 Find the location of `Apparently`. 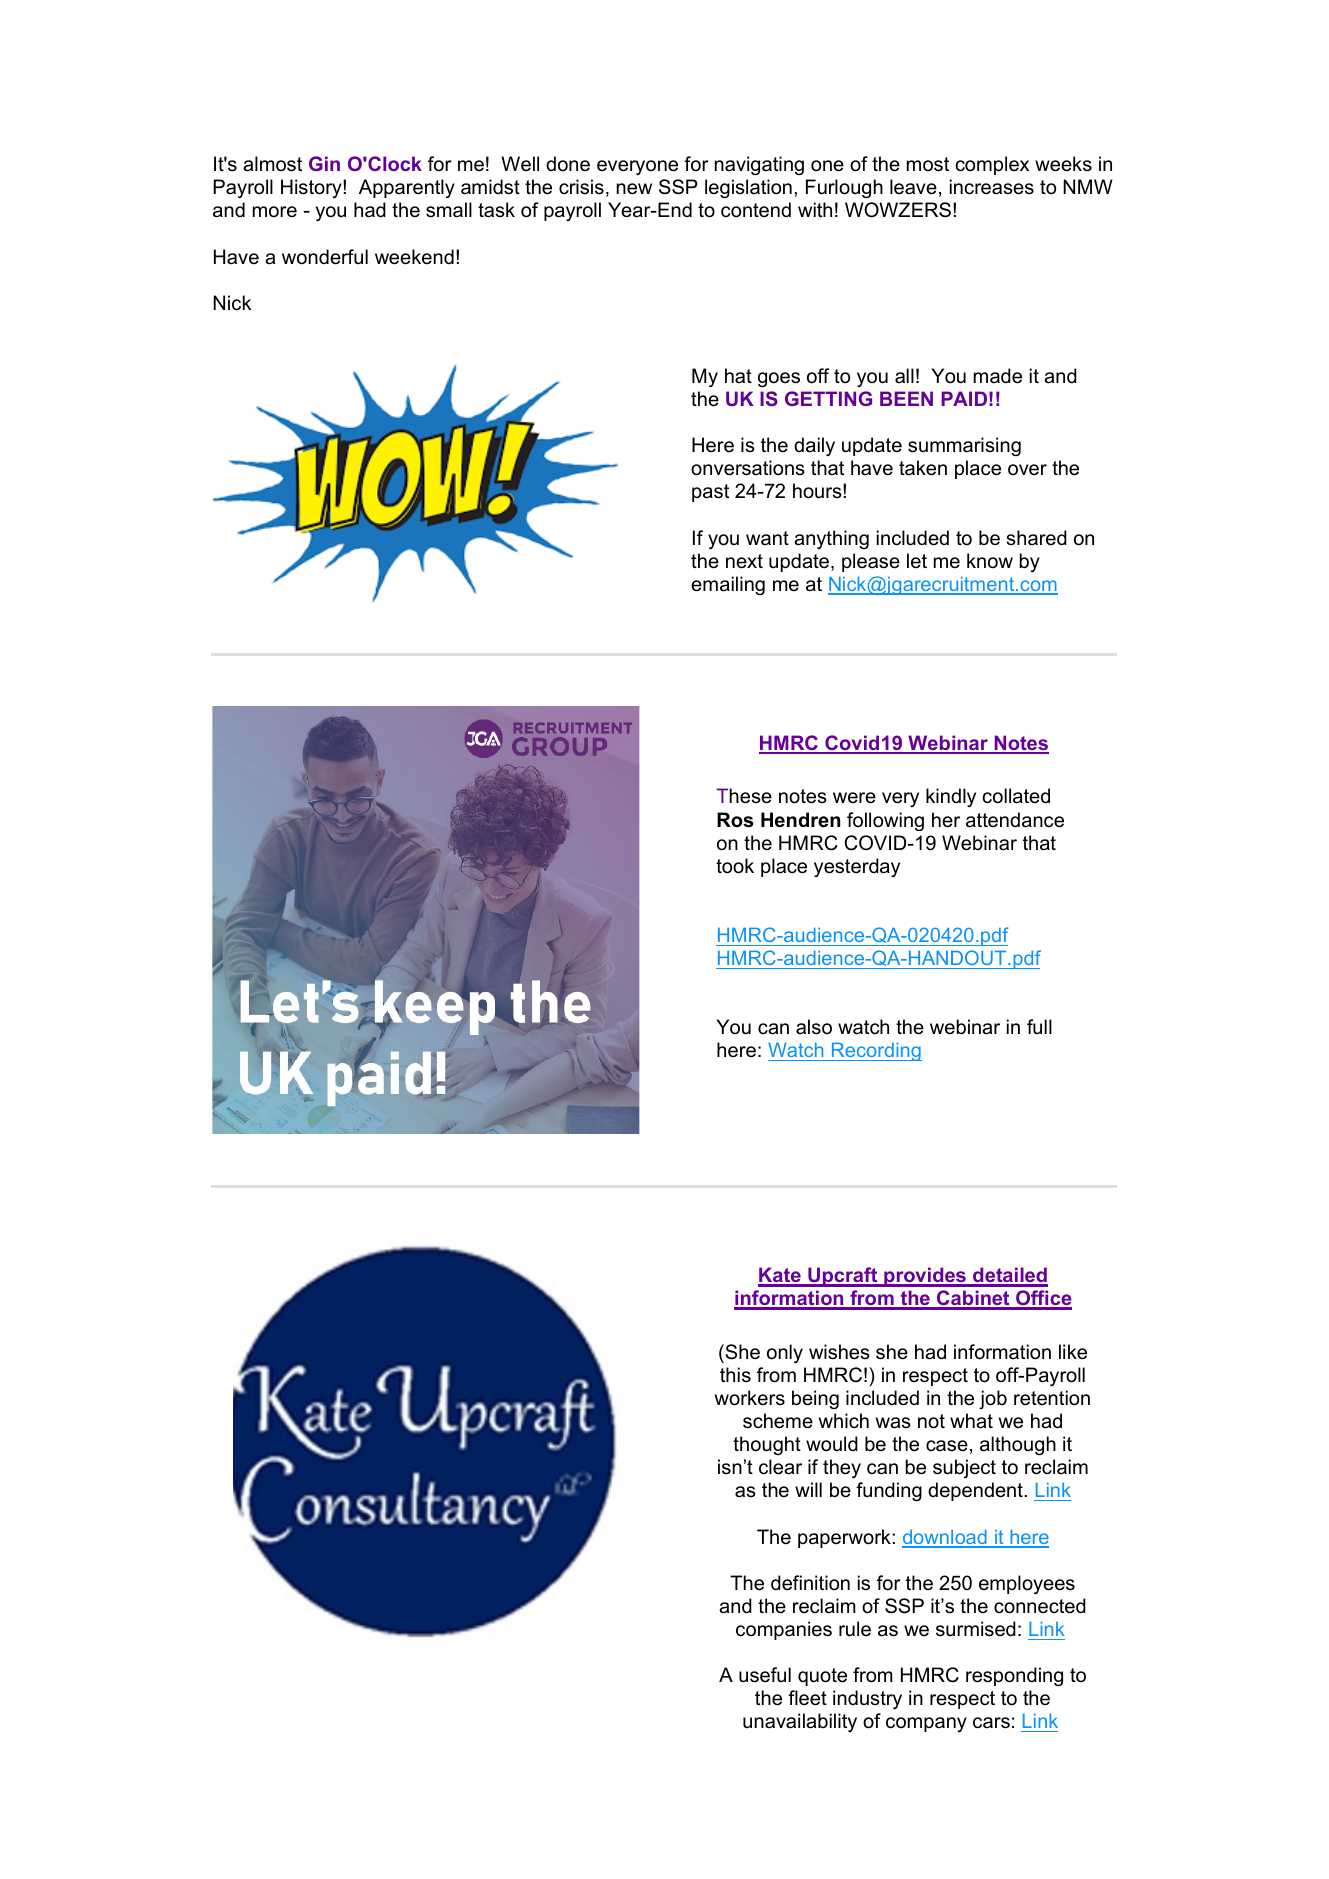

Apparently is located at coordinates (407, 188).
